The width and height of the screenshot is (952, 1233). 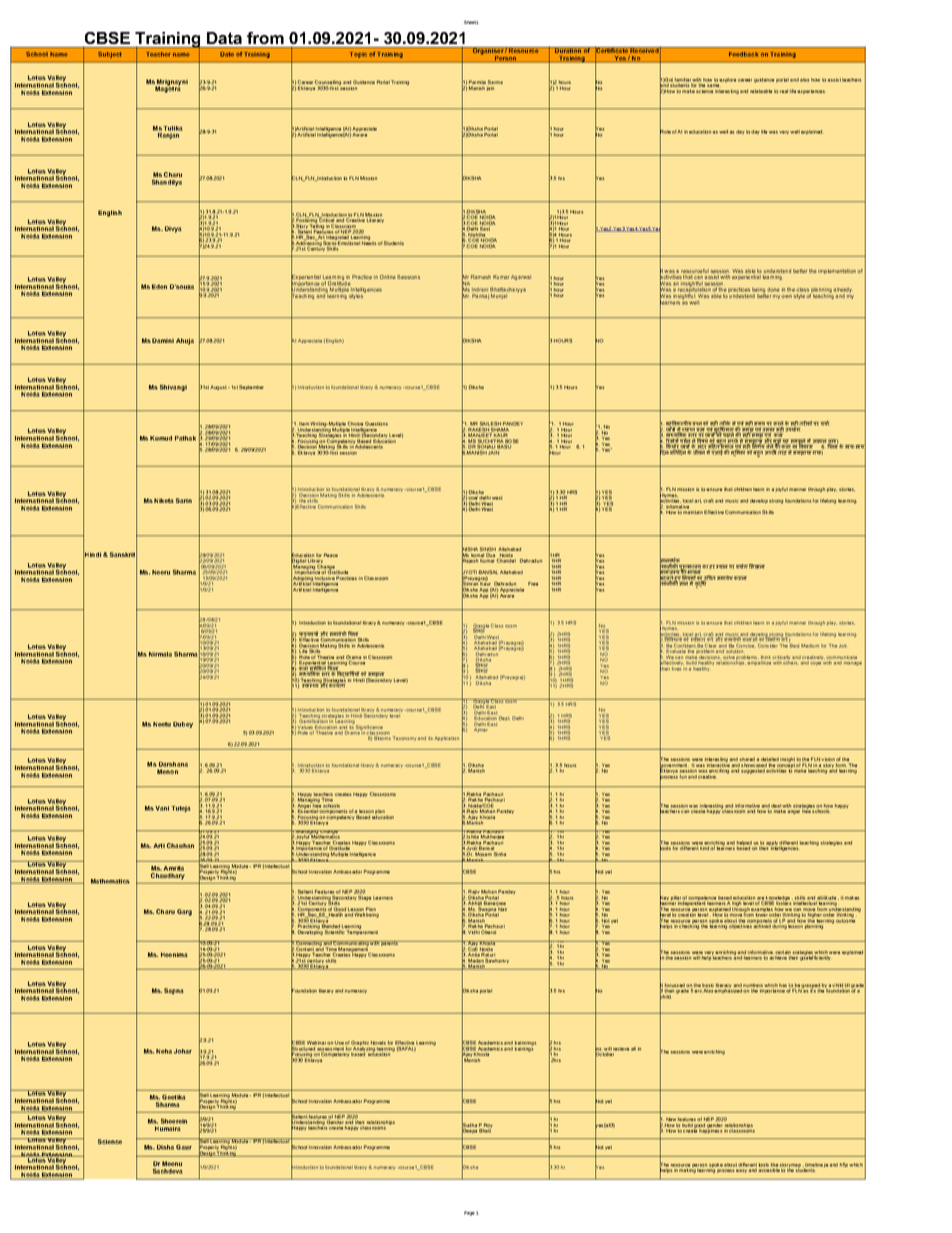 I want to click on Disha, so click(x=165, y=1147).
